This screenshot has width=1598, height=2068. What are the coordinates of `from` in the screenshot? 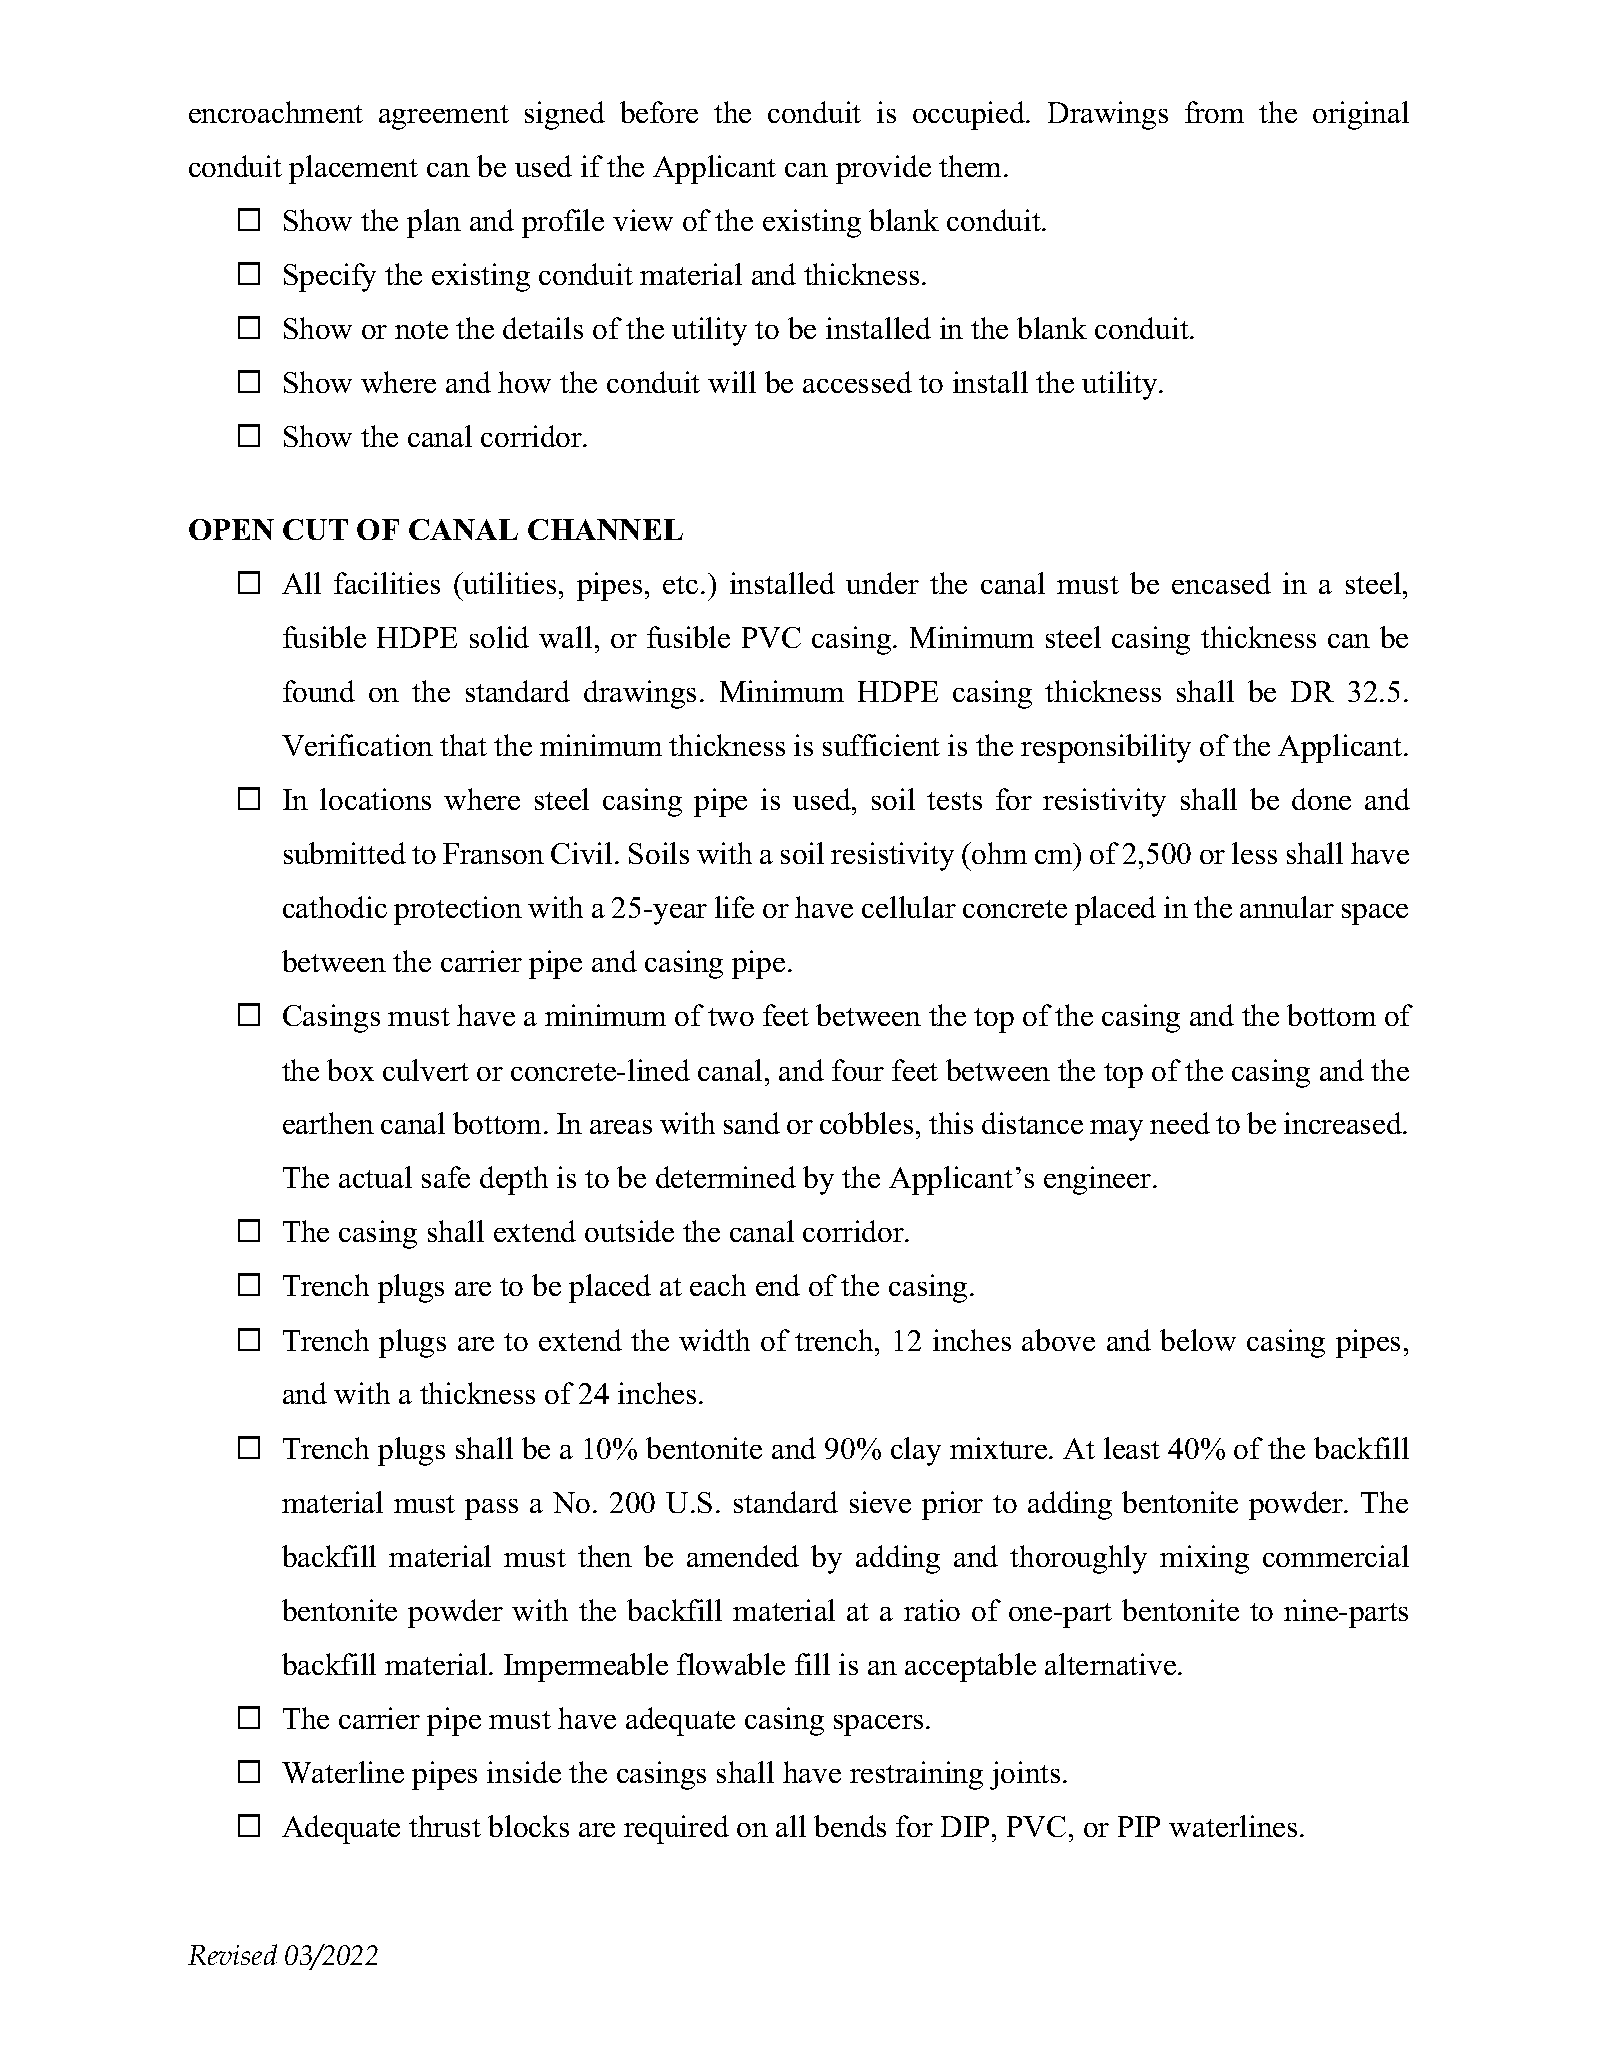 It's located at (1214, 112).
